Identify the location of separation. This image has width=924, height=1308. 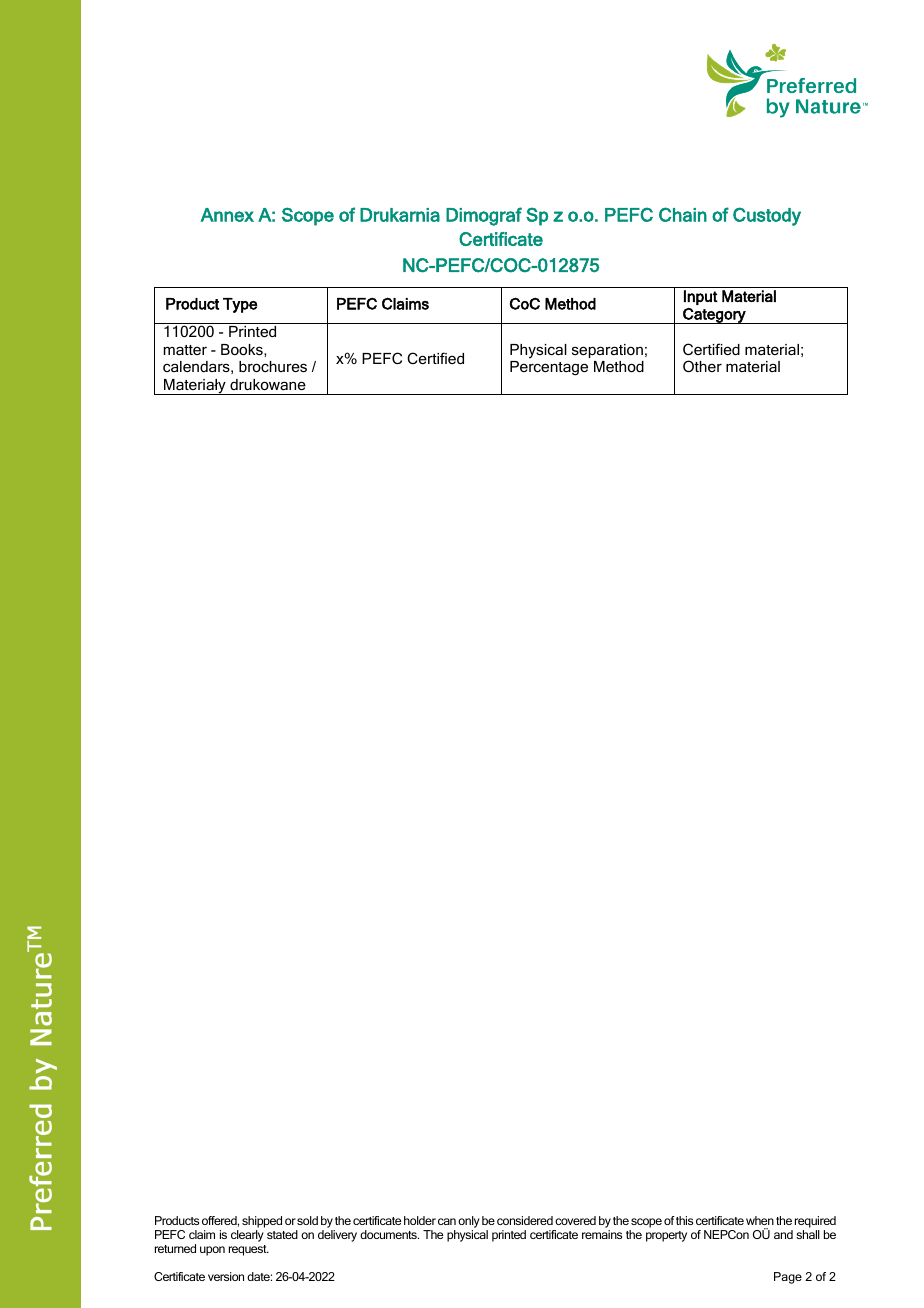
(607, 351).
